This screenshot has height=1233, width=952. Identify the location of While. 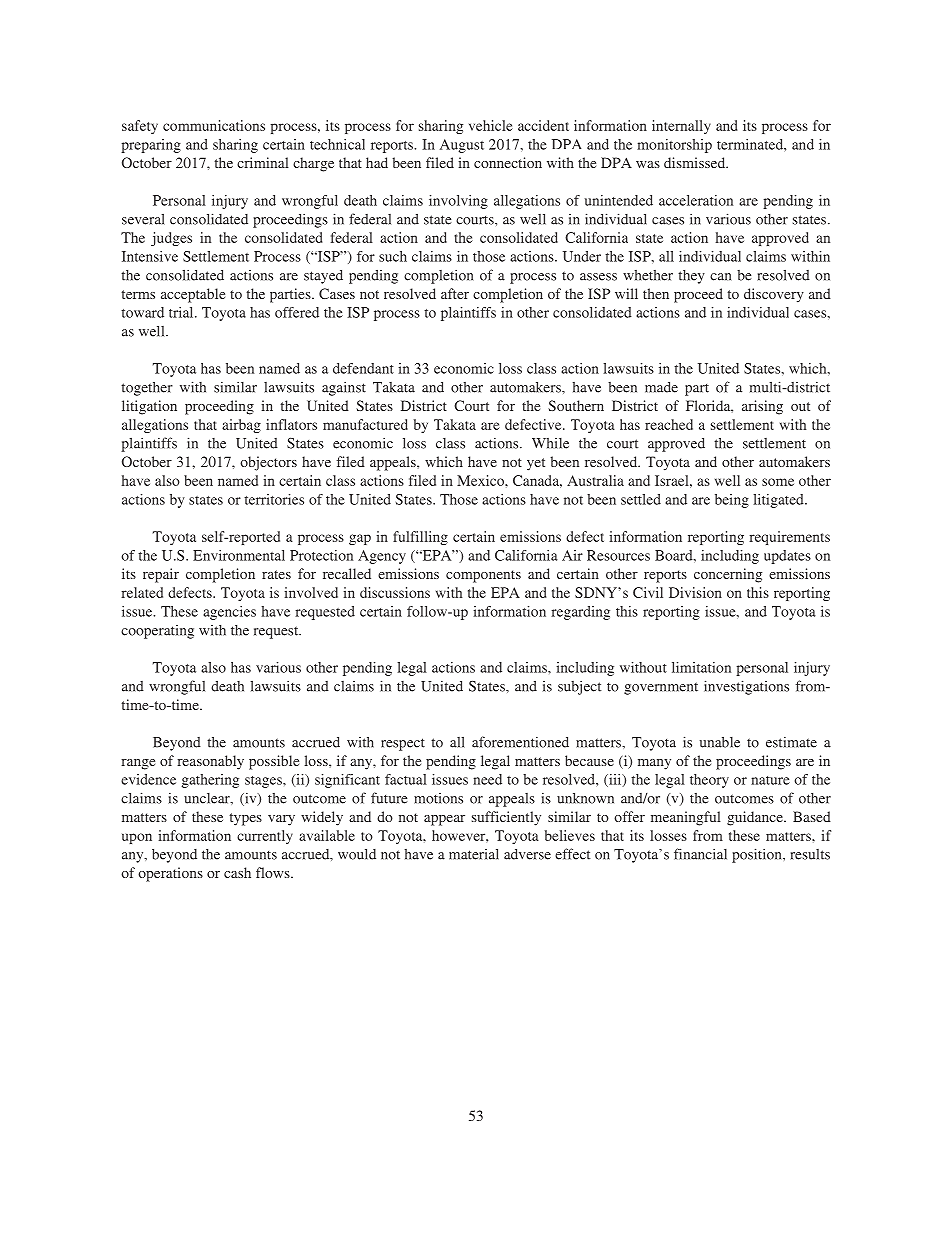
(550, 443).
